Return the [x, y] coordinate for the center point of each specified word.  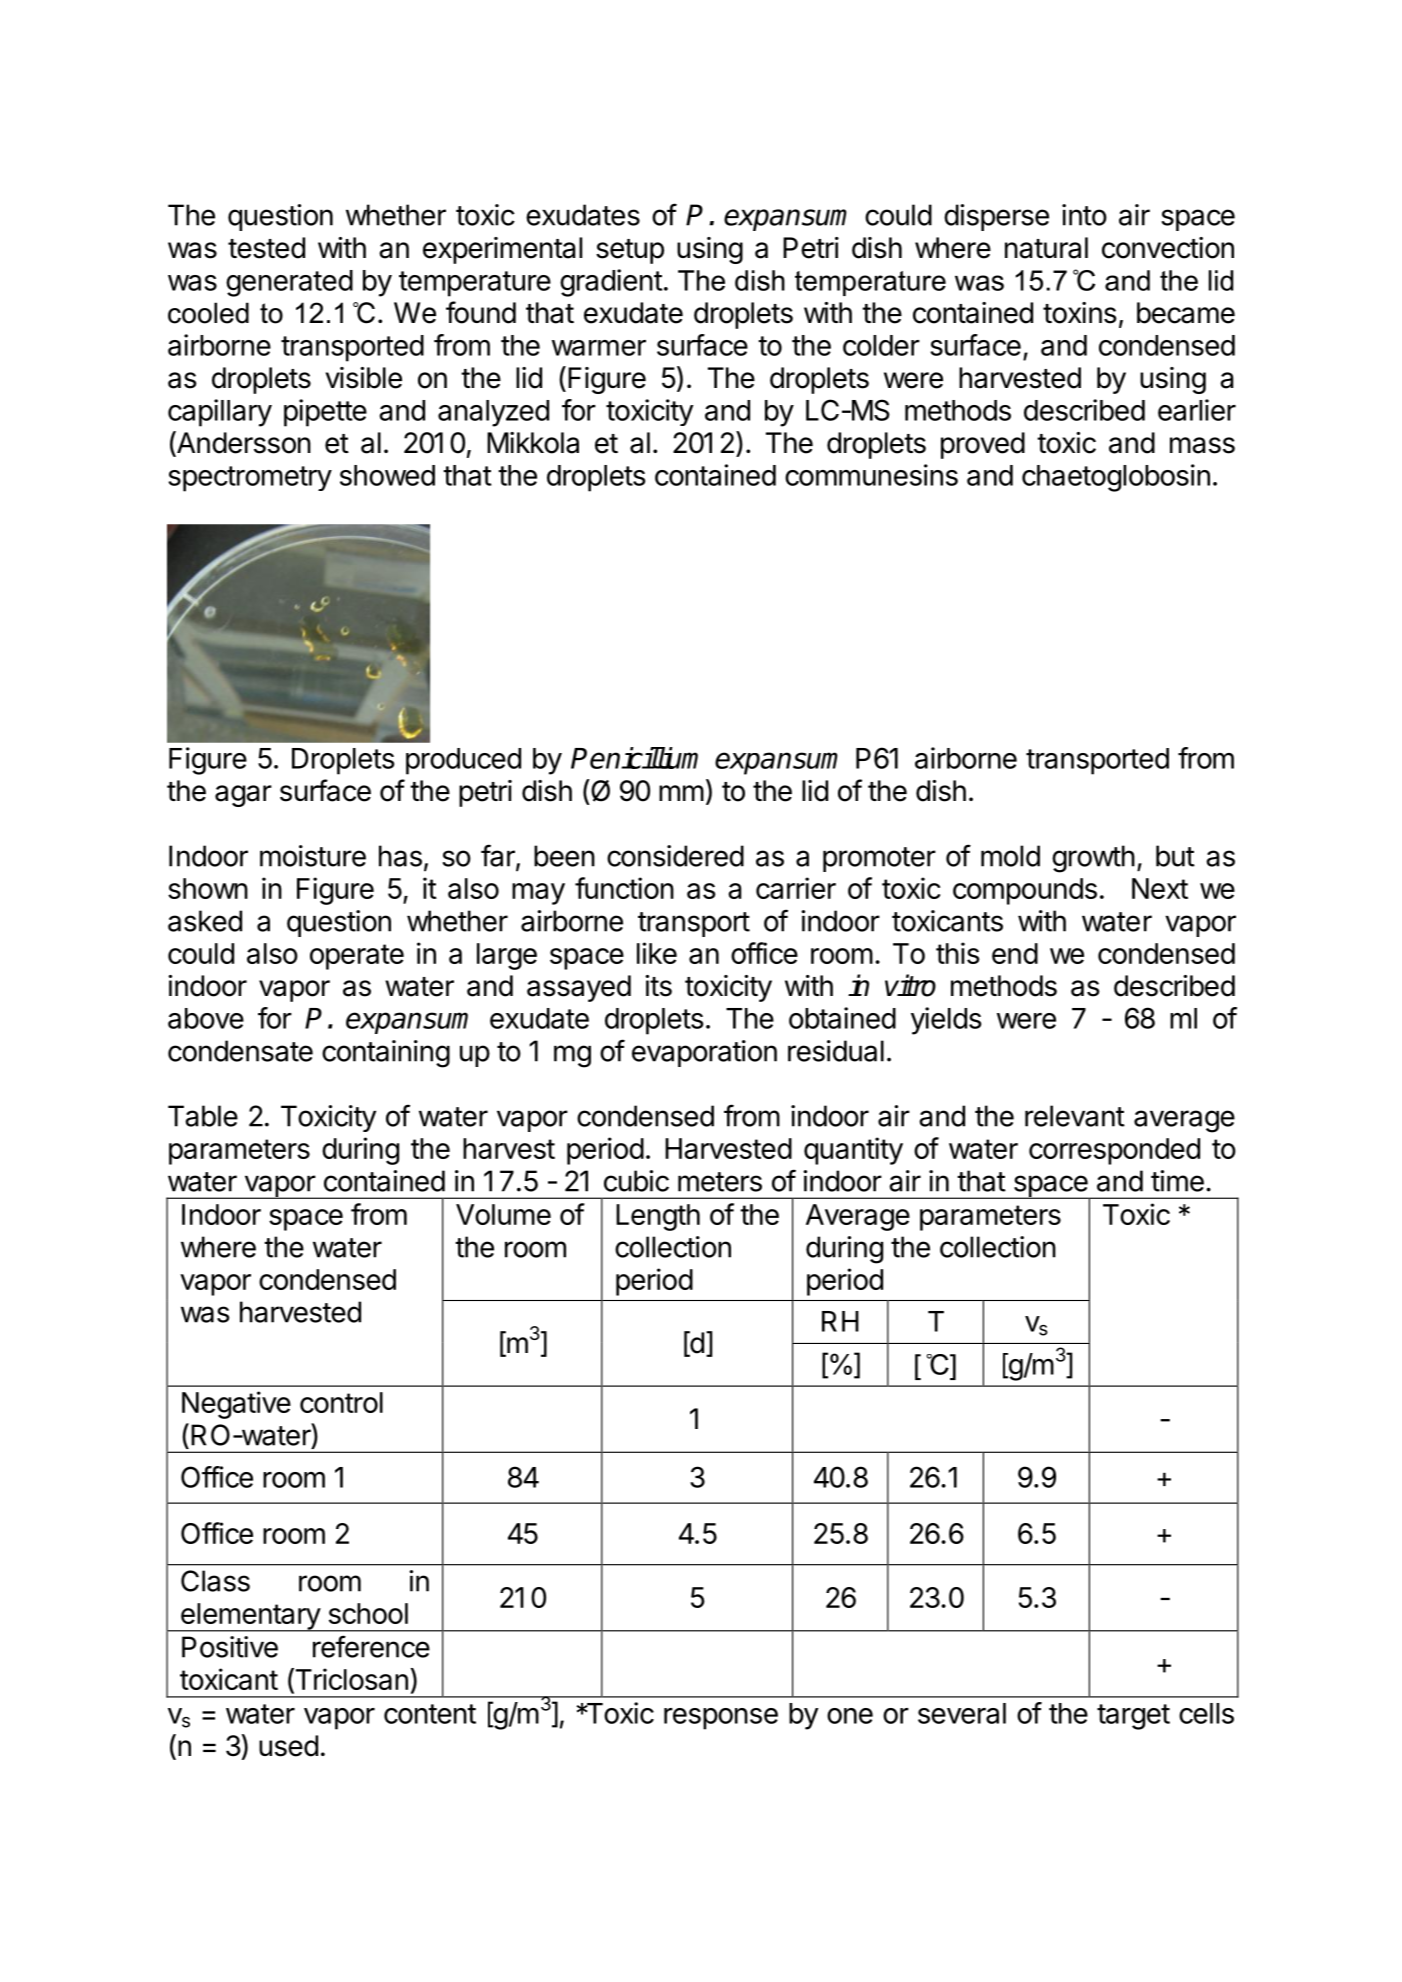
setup [630, 251]
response [721, 1719]
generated [289, 283]
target [1133, 1717]
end [1015, 953]
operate [357, 957]
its [658, 986]
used [288, 1746]
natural [1046, 248]
